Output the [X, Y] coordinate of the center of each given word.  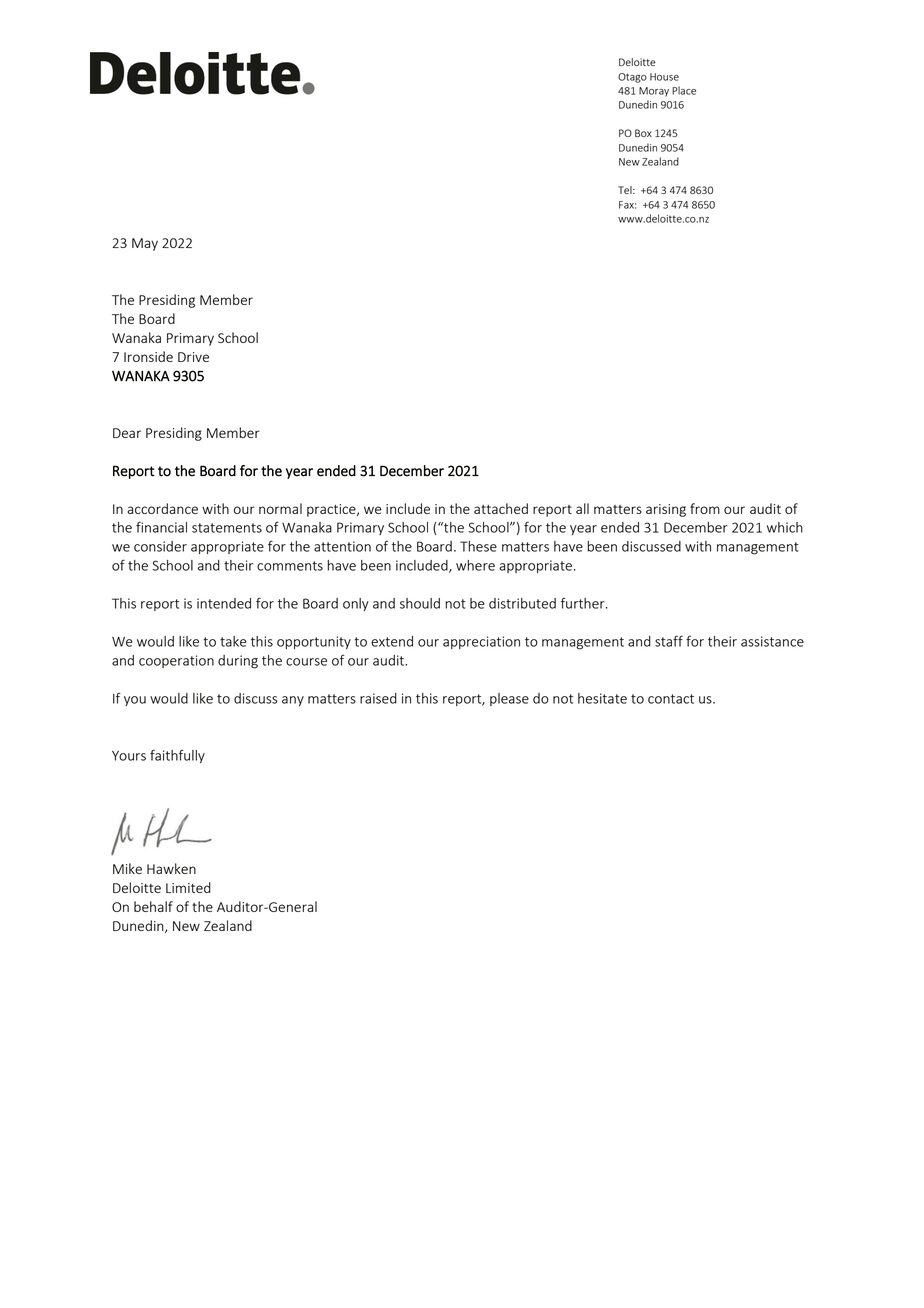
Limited [188, 887]
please [509, 699]
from [705, 508]
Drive [193, 357]
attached [501, 508]
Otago [632, 78]
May [145, 244]
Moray [654, 92]
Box [643, 133]
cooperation [176, 661]
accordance [162, 508]
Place [684, 90]
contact [671, 699]
